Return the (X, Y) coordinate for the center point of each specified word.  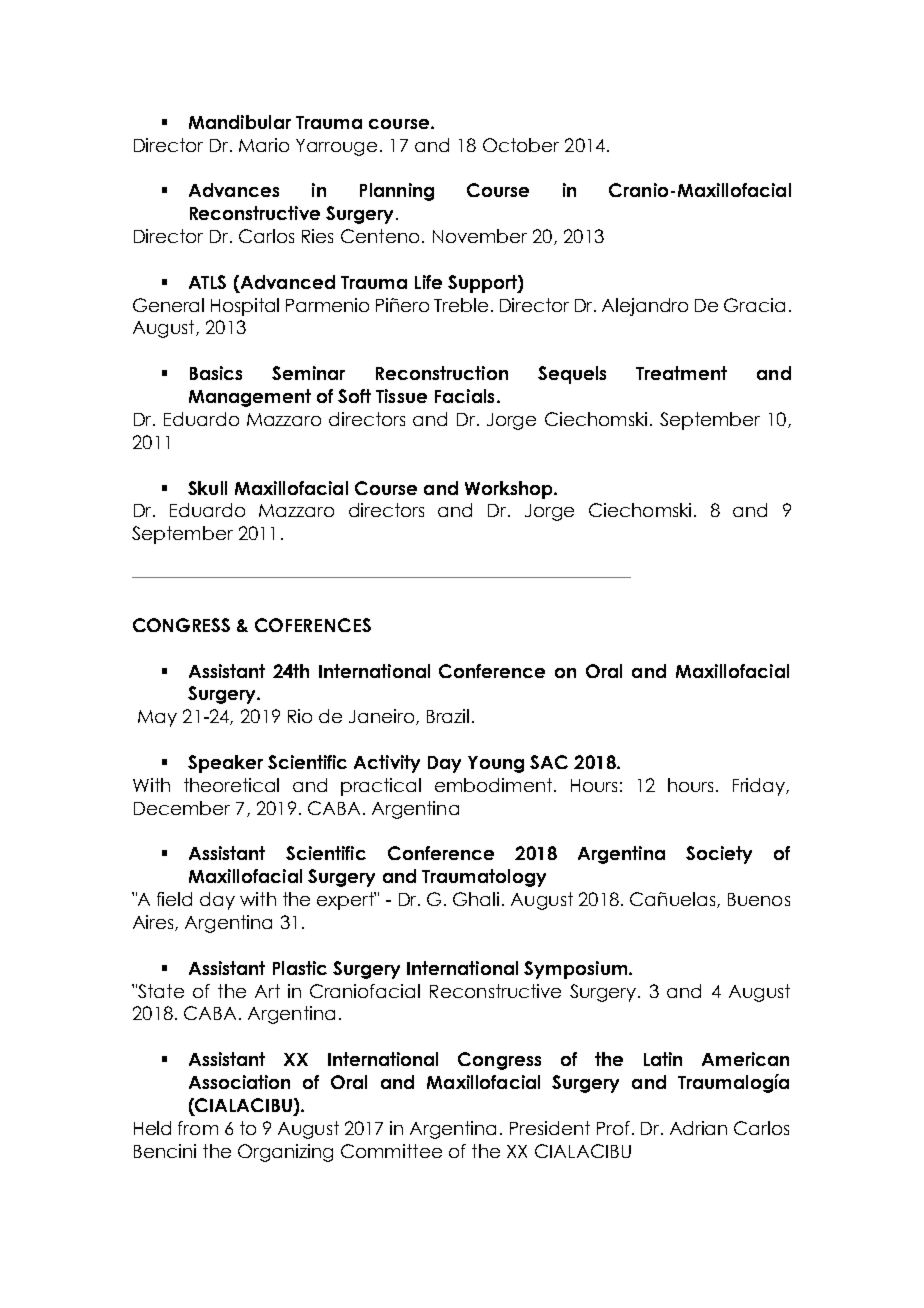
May (157, 718)
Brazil (448, 716)
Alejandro (645, 307)
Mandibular (240, 122)
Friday (760, 787)
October (521, 145)
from (198, 1128)
